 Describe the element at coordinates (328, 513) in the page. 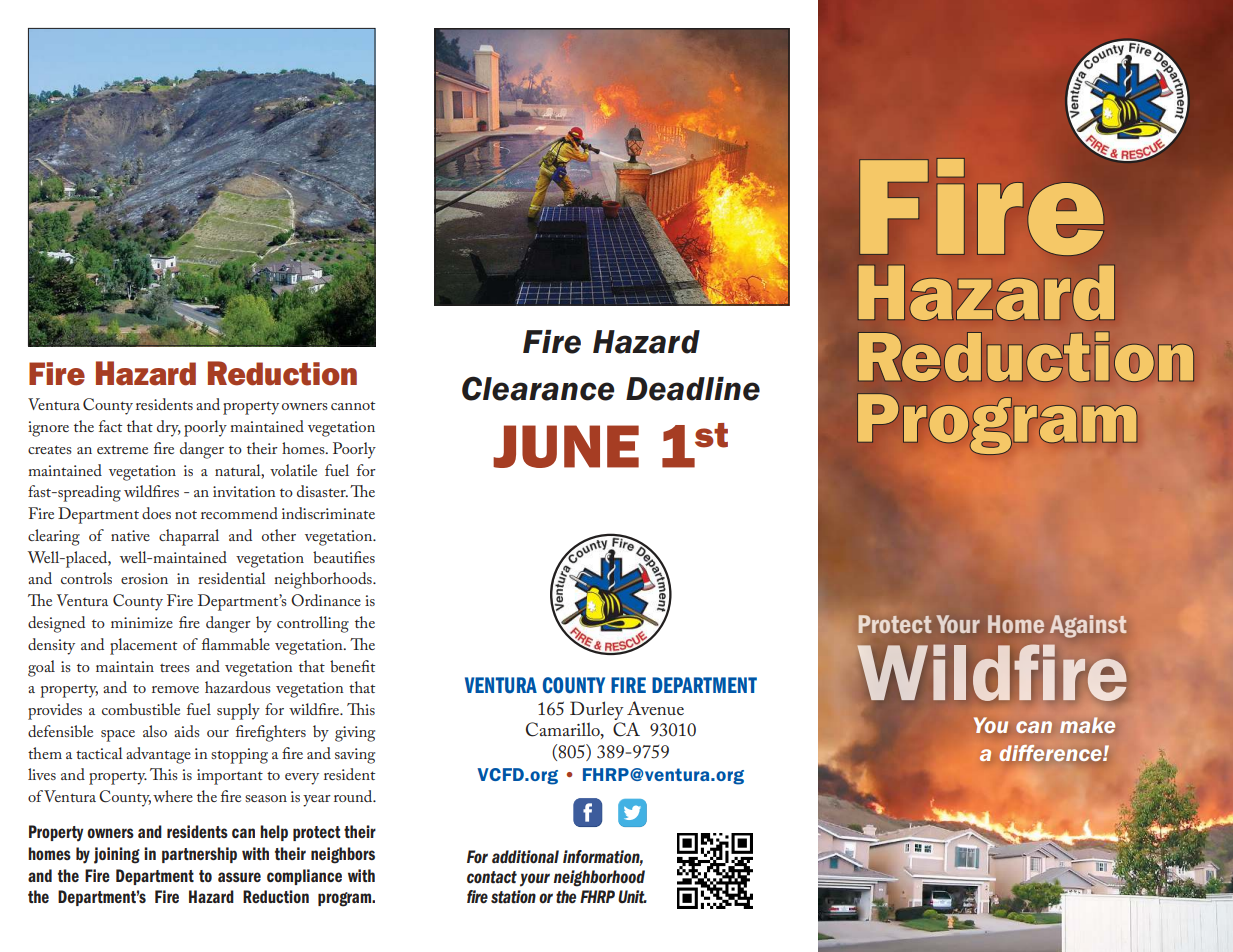

I see `indiscriminate` at that location.
